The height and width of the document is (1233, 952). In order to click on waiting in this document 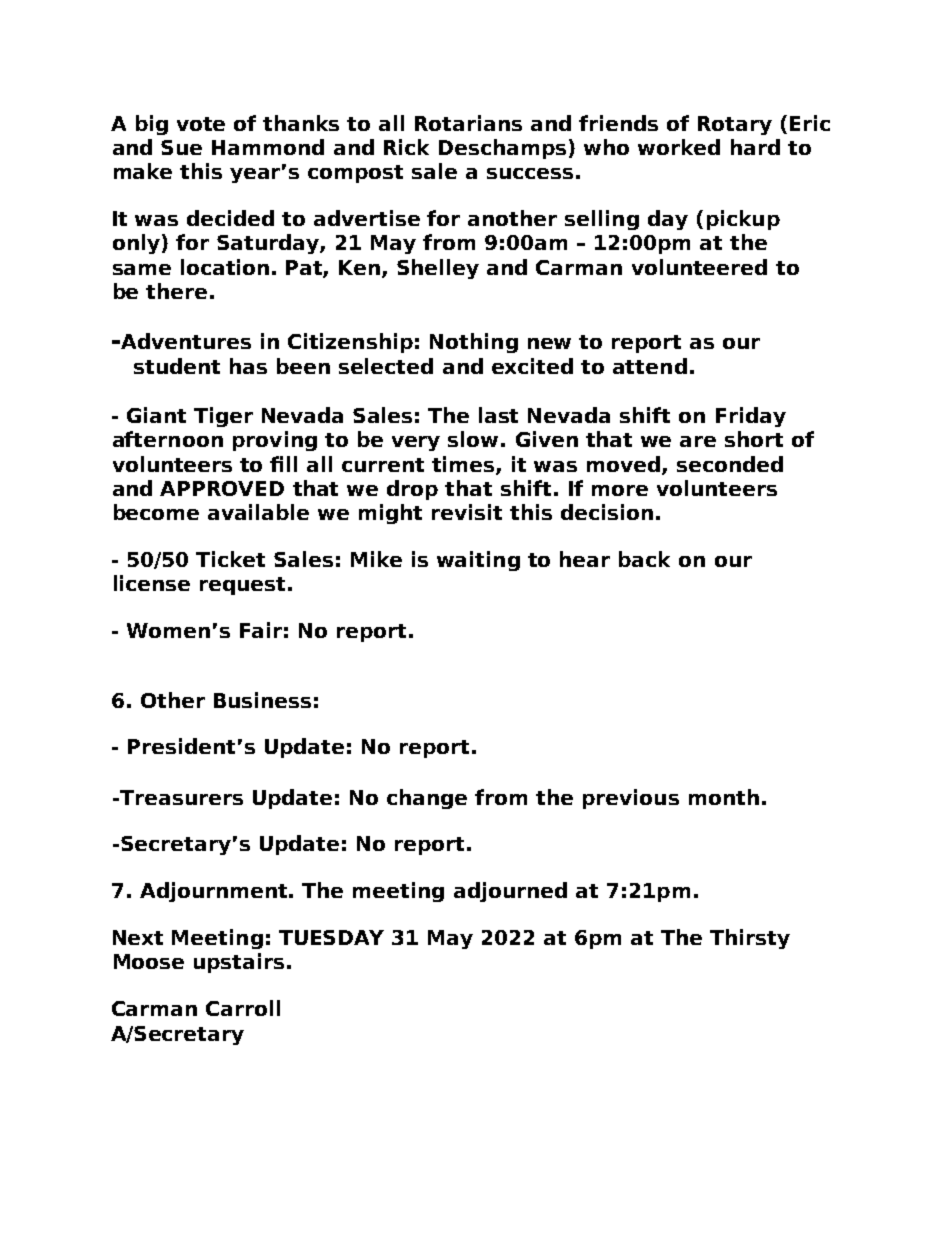, I will do `click(478, 561)`.
